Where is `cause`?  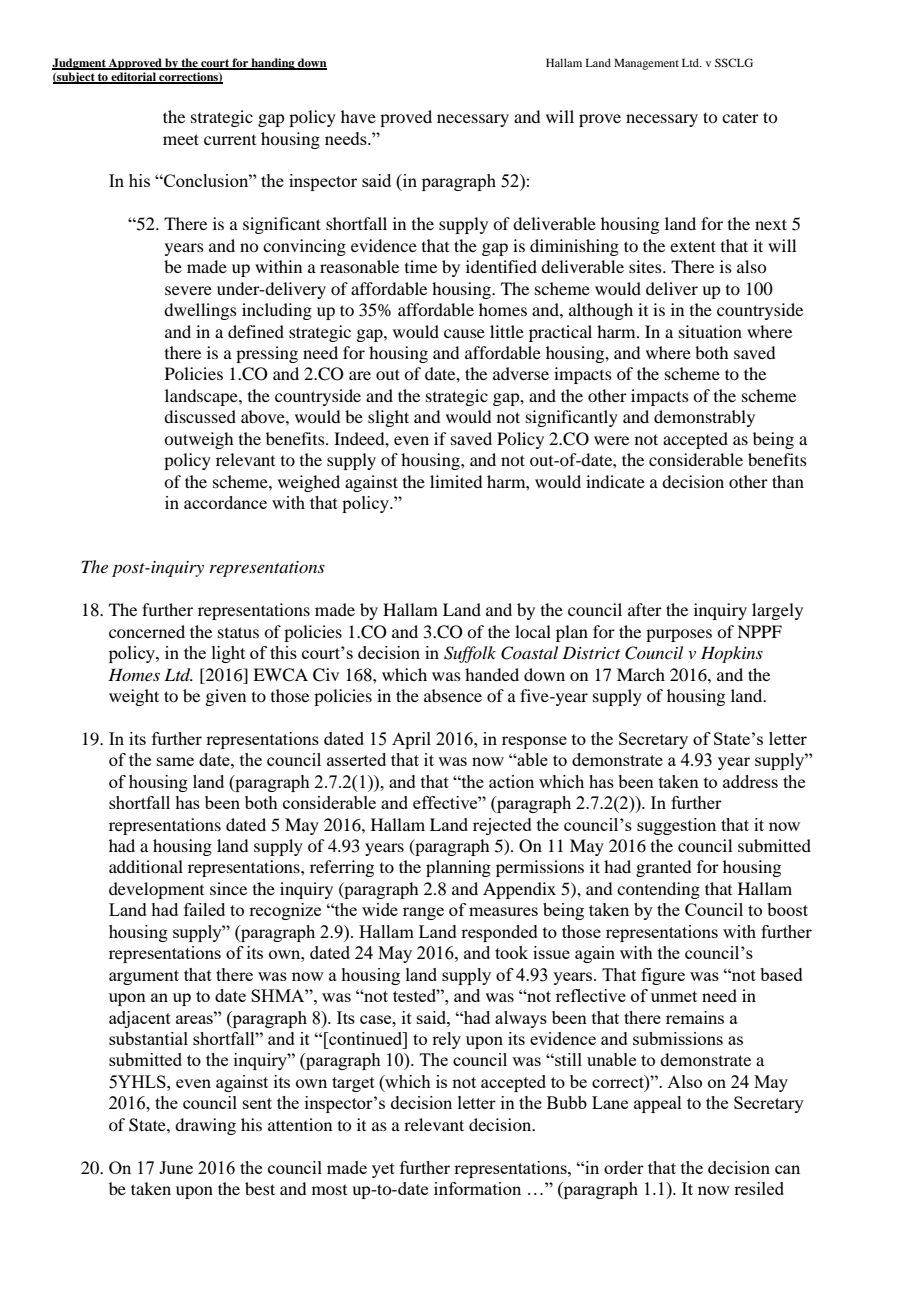 cause is located at coordinates (464, 333).
